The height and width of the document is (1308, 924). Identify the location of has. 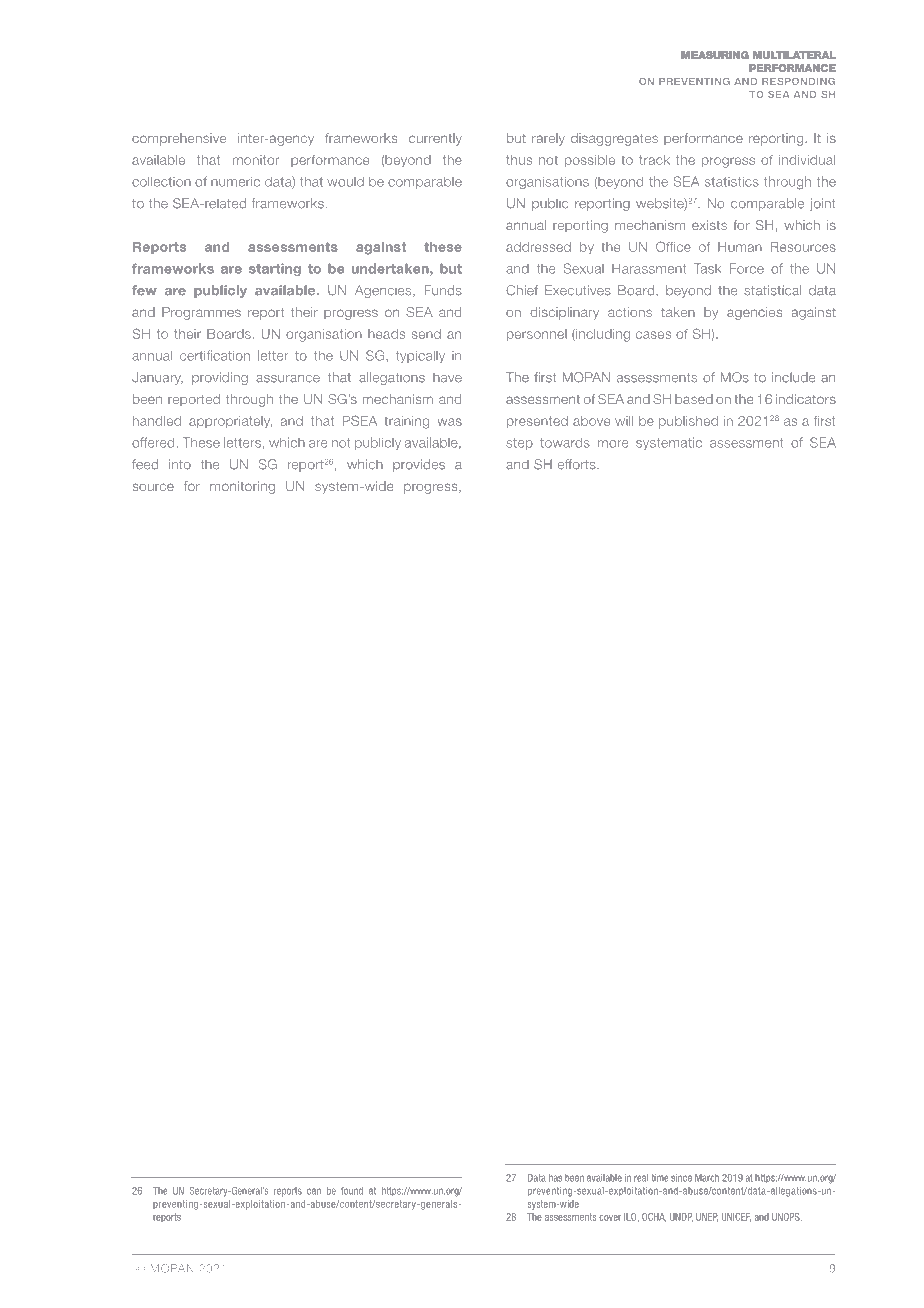
(555, 1178).
